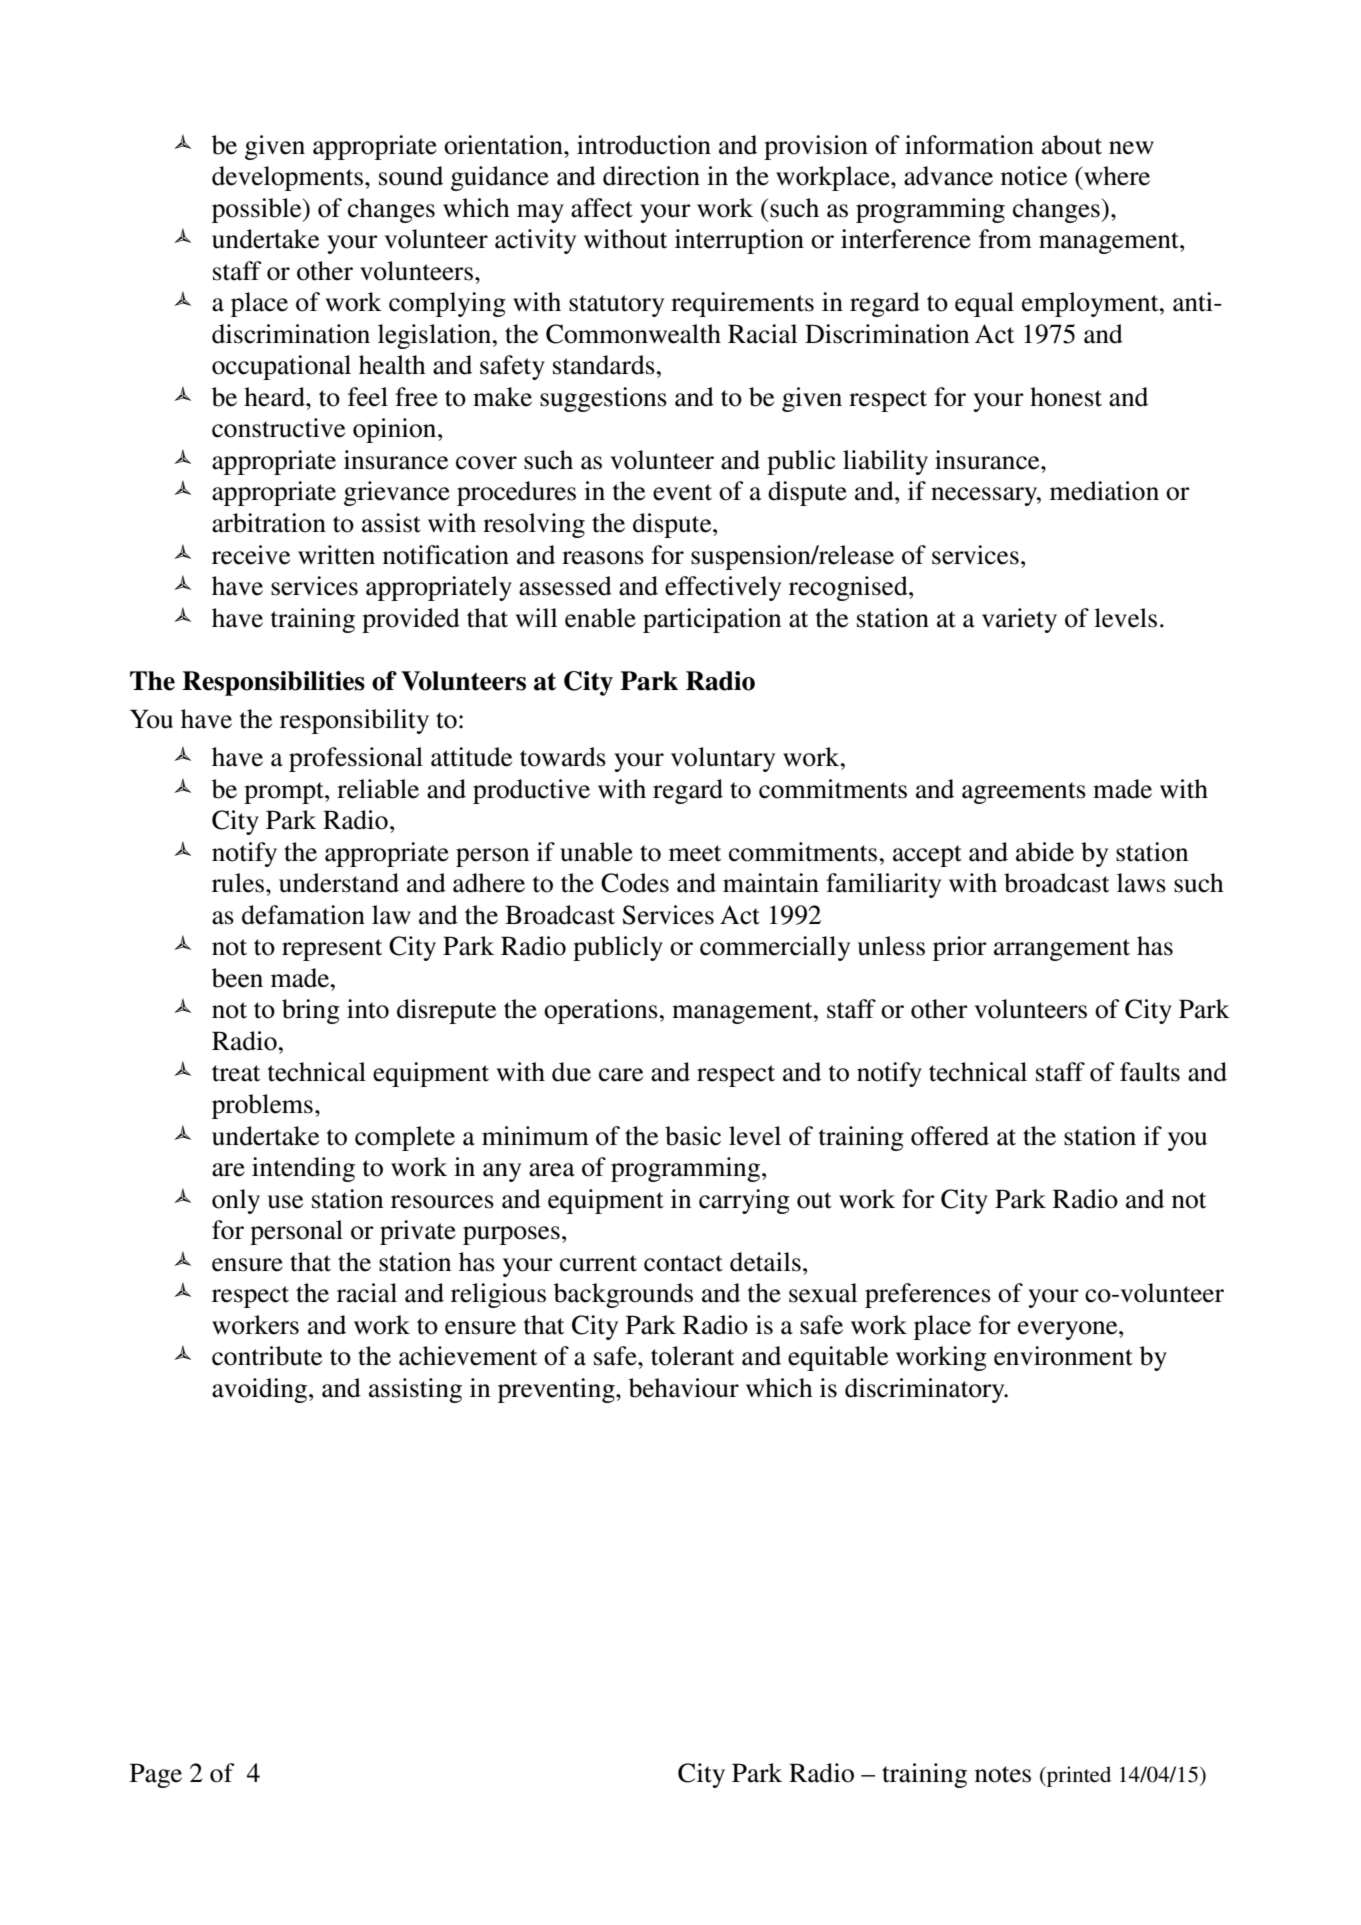 The image size is (1361, 1925). Describe the element at coordinates (692, 1356) in the page. I see `tolerant` at that location.
